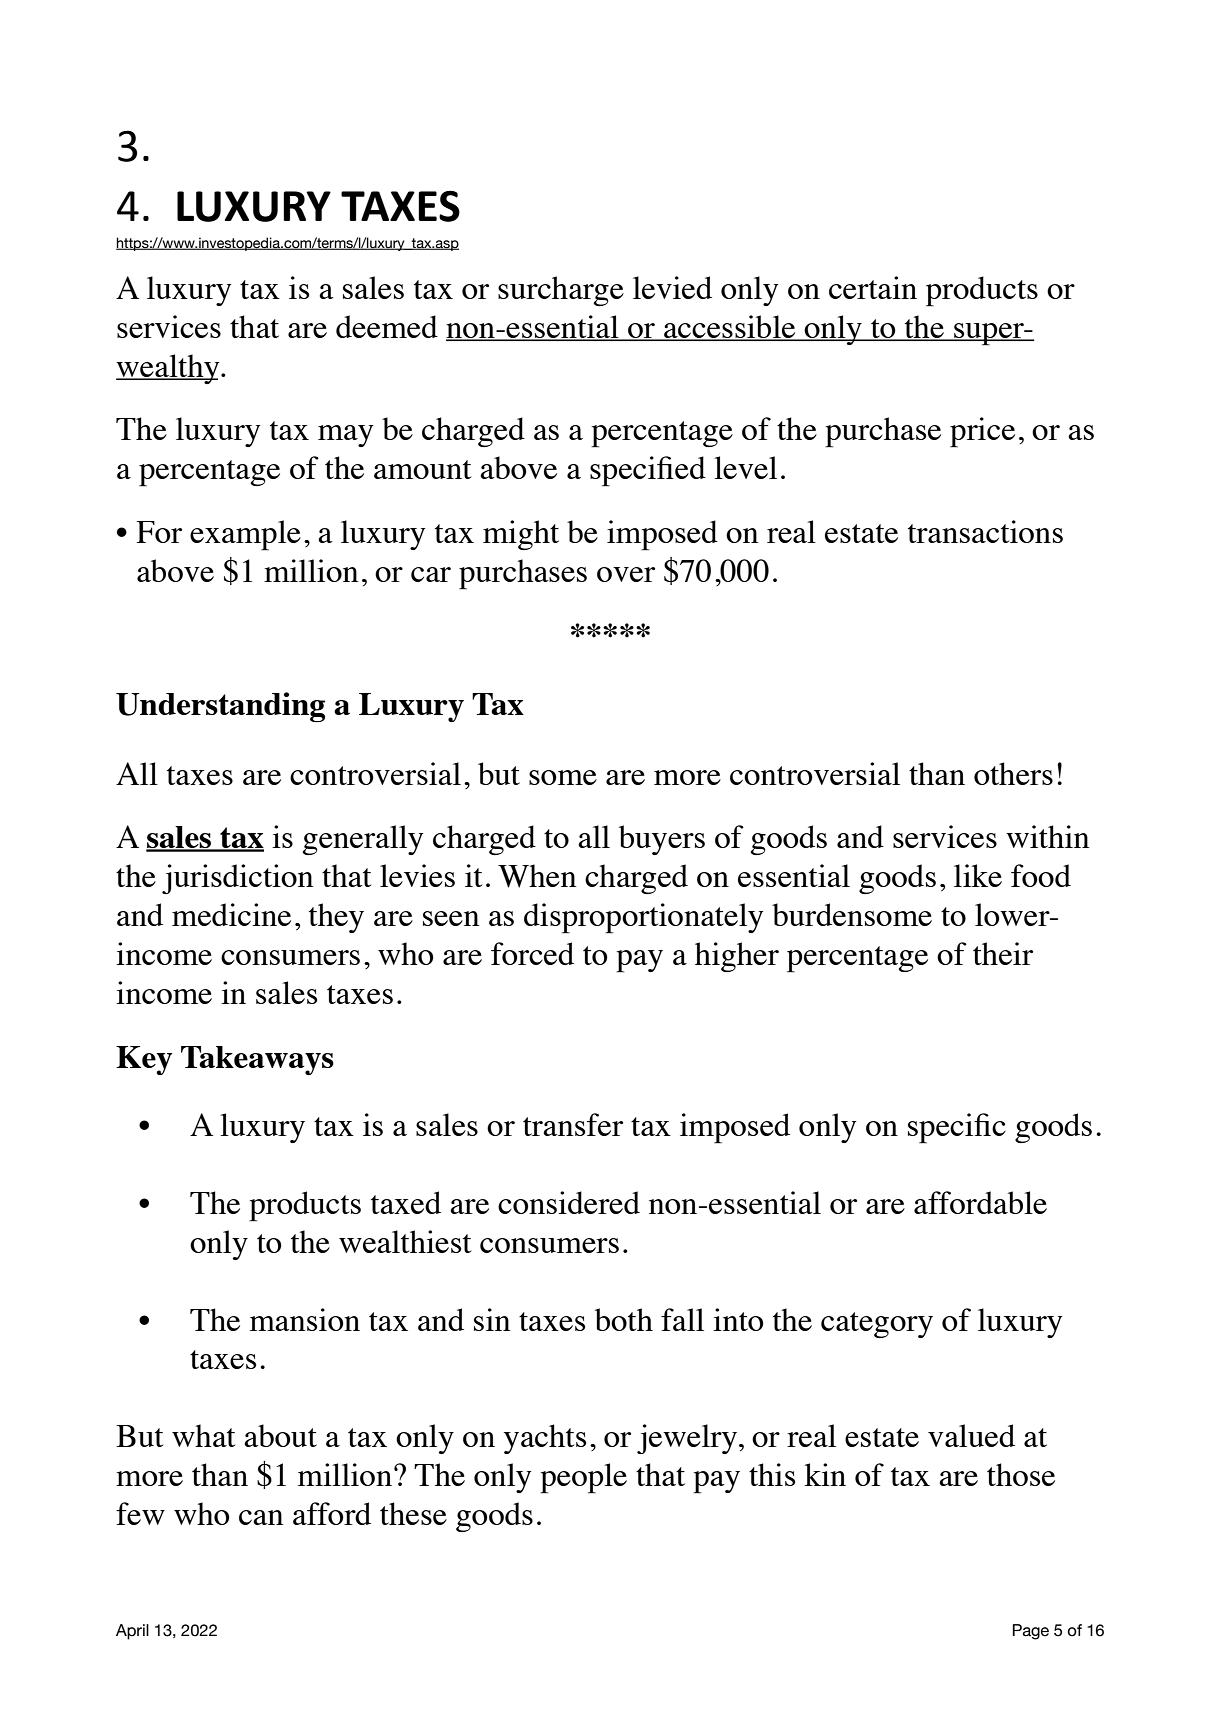 The image size is (1221, 1727). What do you see at coordinates (261, 1517) in the screenshot?
I see `can` at bounding box center [261, 1517].
